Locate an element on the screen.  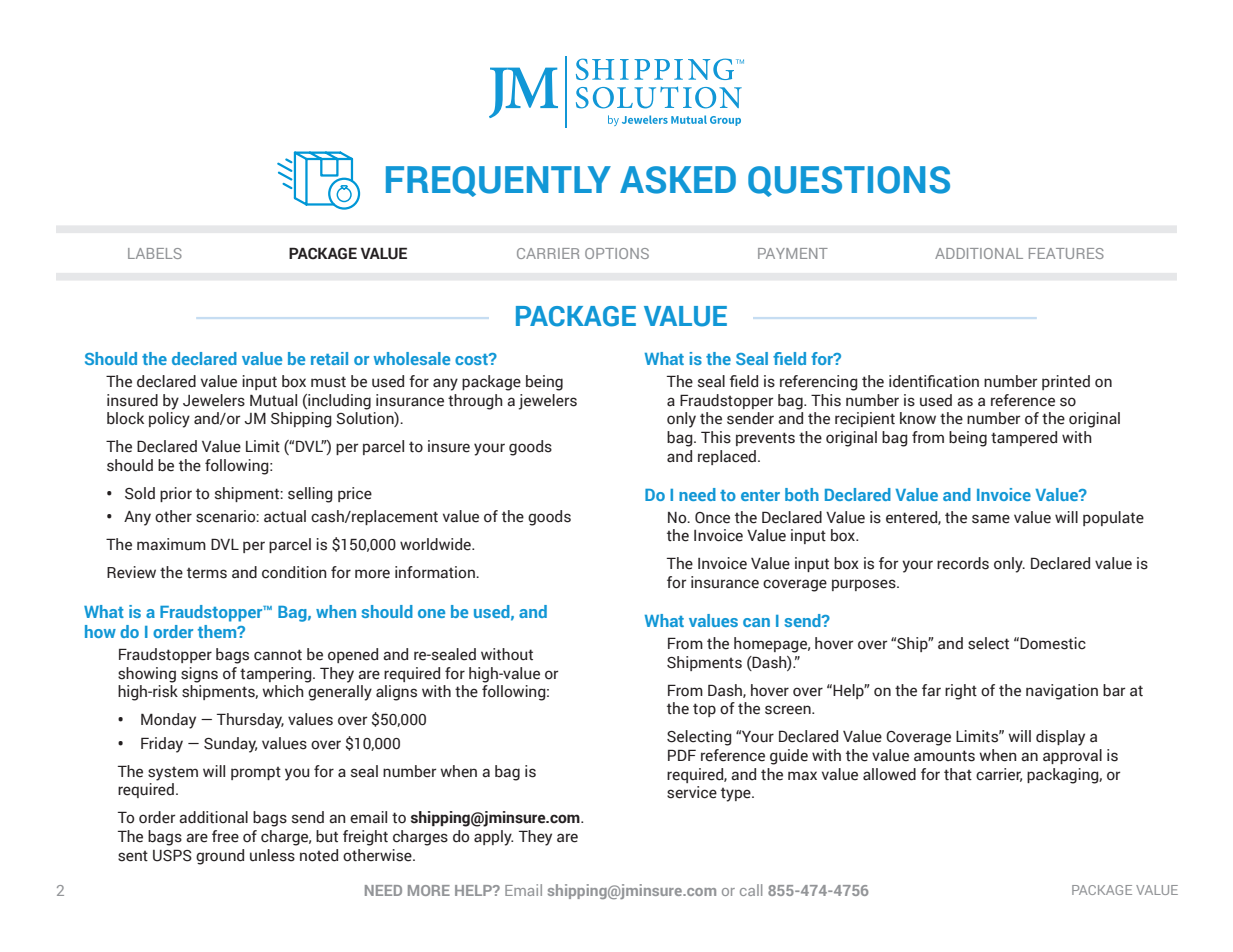
LABELS is located at coordinates (155, 253).
